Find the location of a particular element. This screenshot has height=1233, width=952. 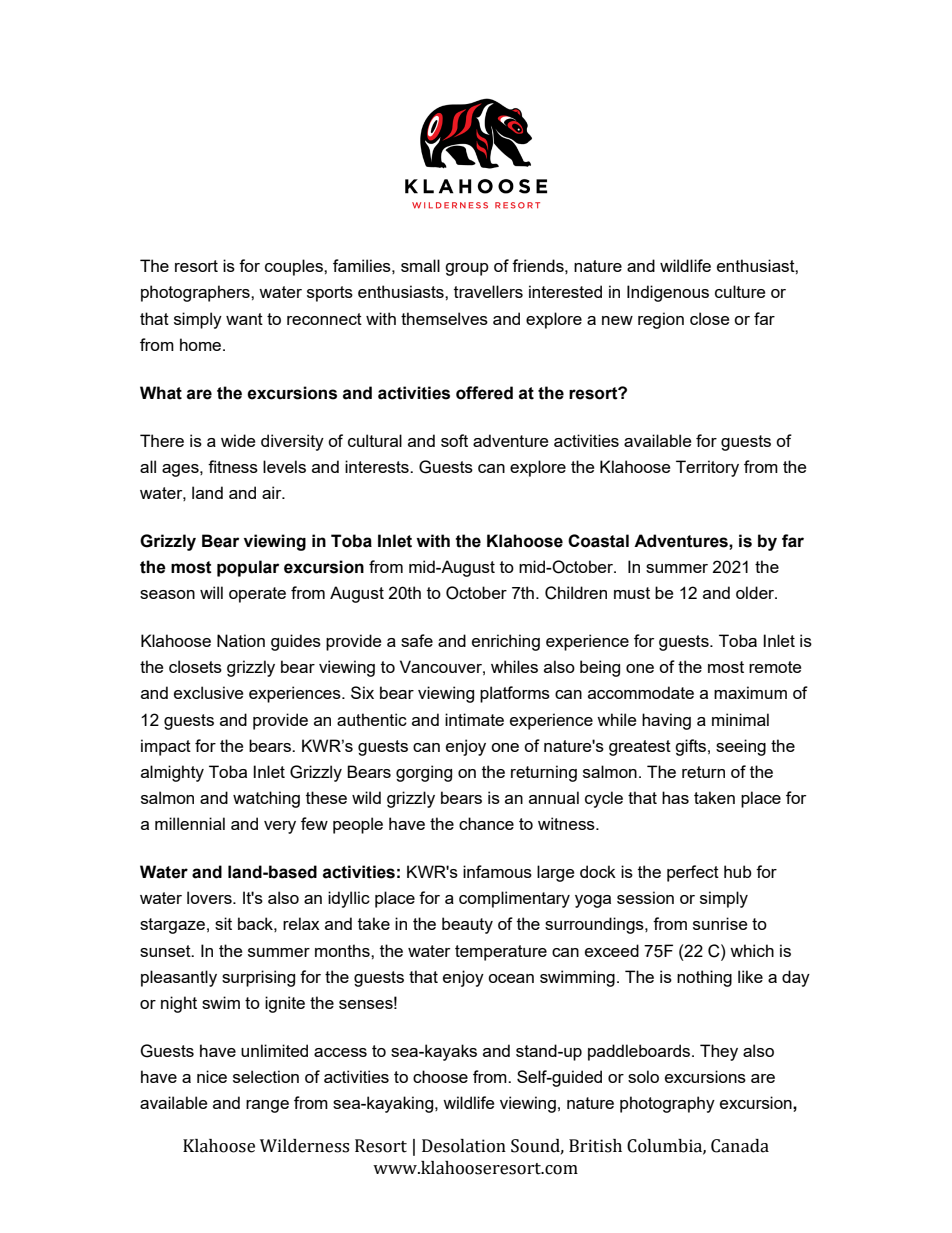

photographers is located at coordinates (196, 293).
